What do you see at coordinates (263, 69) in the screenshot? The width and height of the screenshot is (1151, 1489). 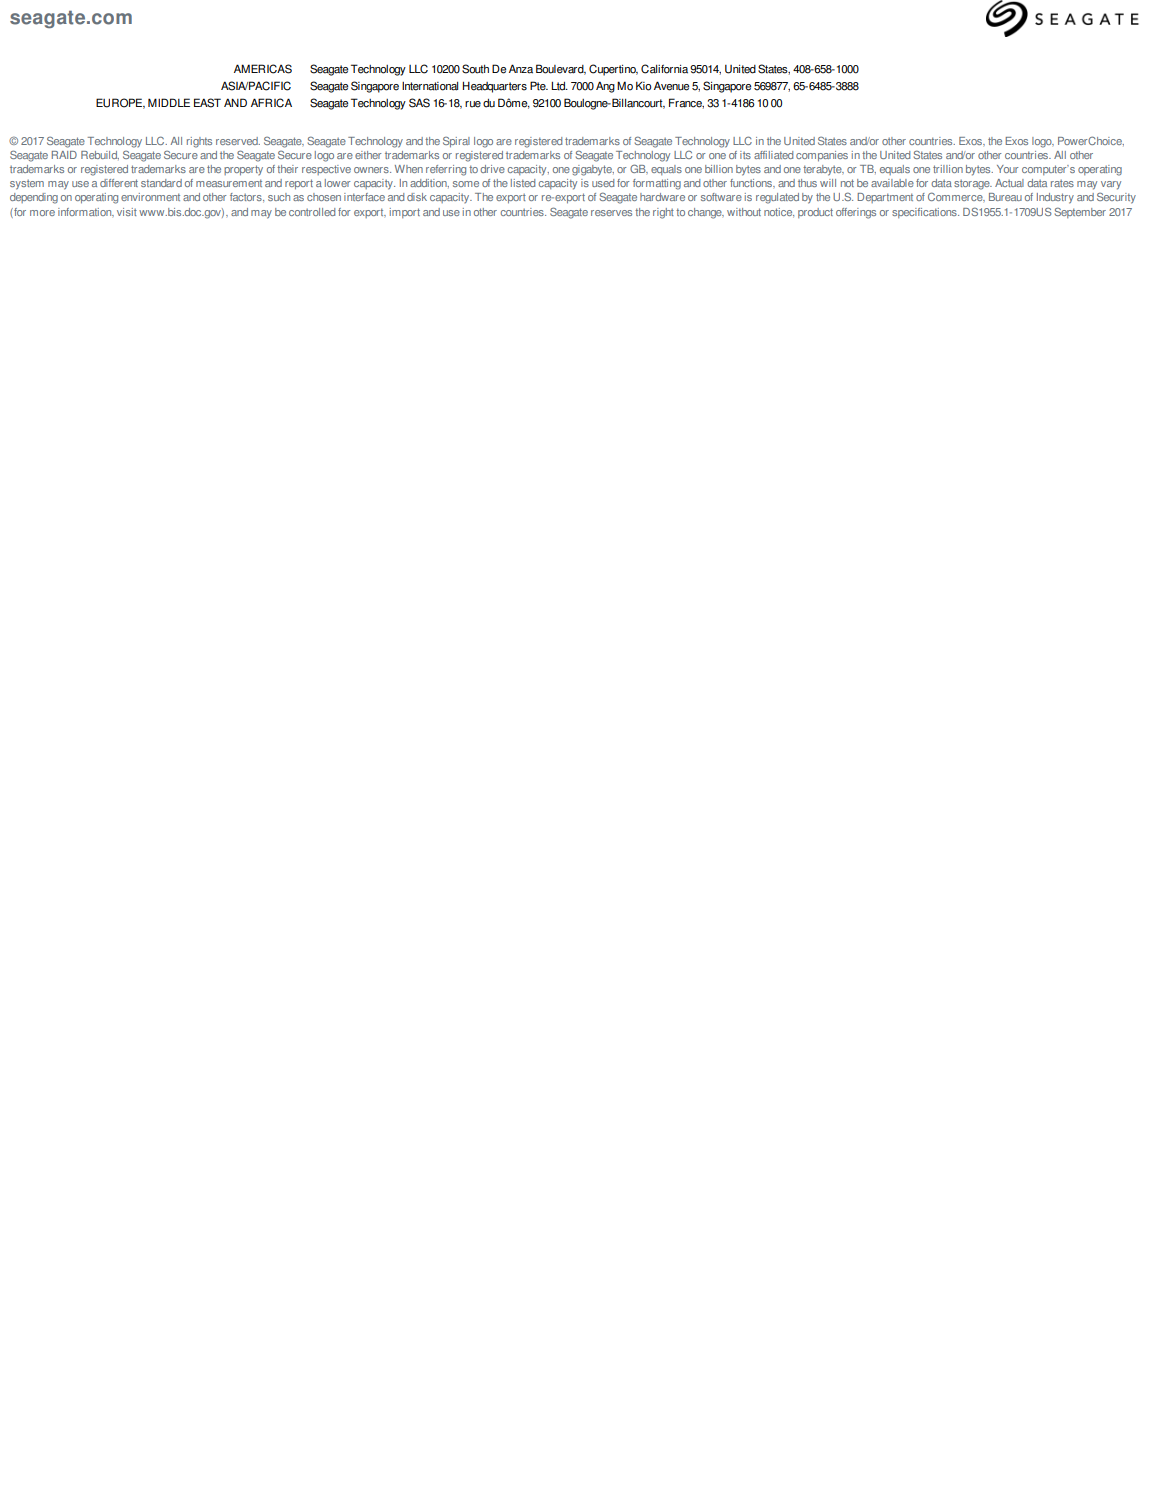 I see `AMERICAS` at bounding box center [263, 69].
